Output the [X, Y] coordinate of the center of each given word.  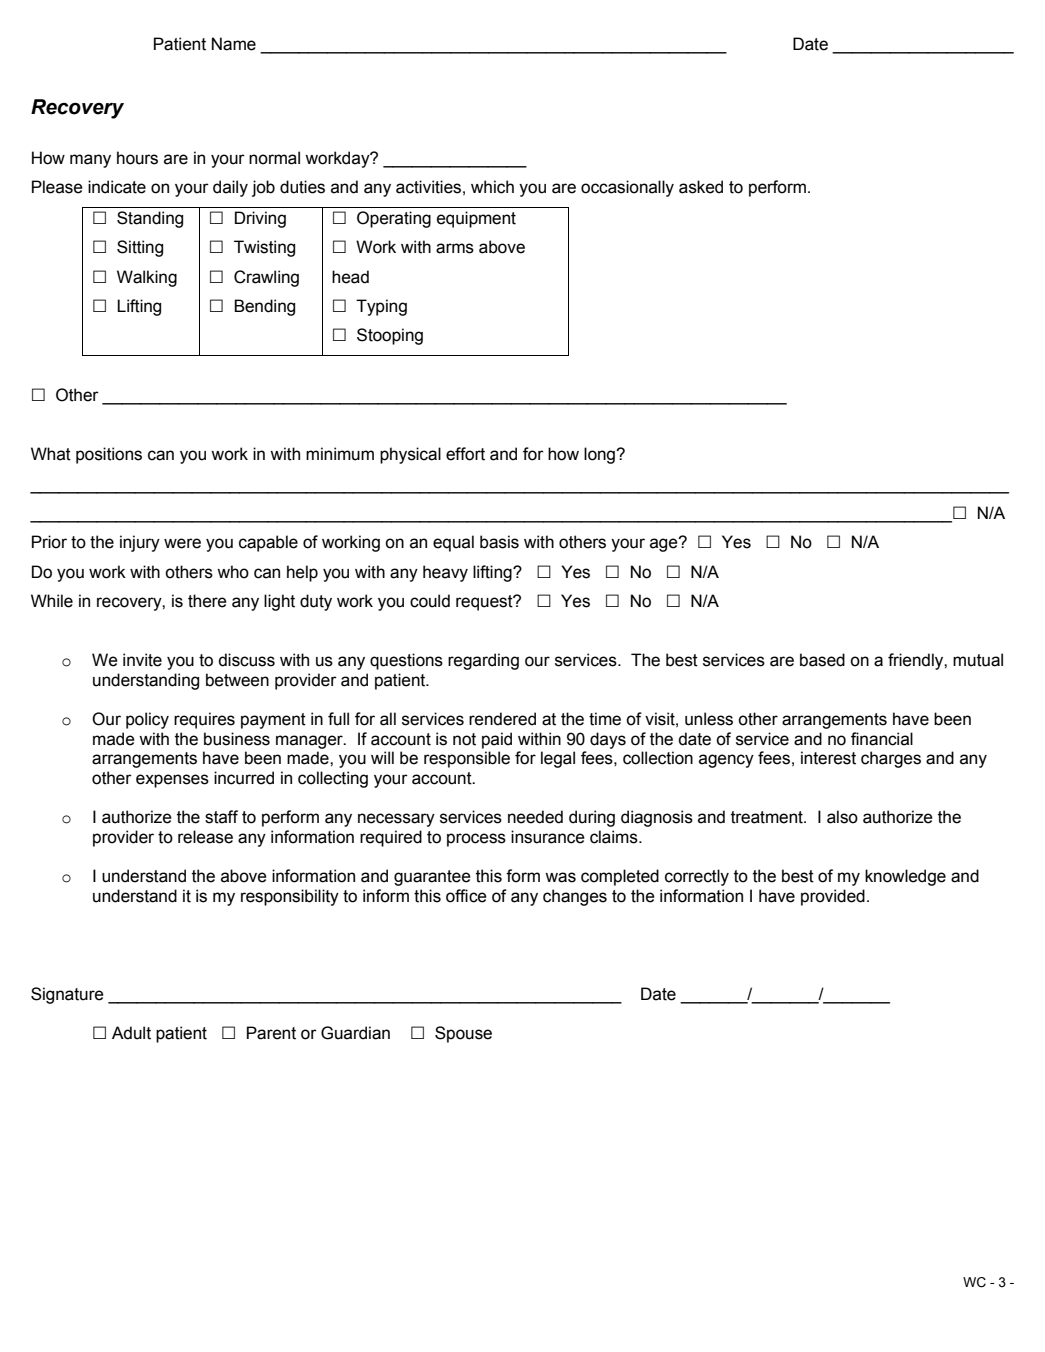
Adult [131, 1033]
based [822, 660]
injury [140, 543]
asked [701, 187]
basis [499, 542]
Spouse [463, 1034]
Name [234, 44]
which [492, 187]
